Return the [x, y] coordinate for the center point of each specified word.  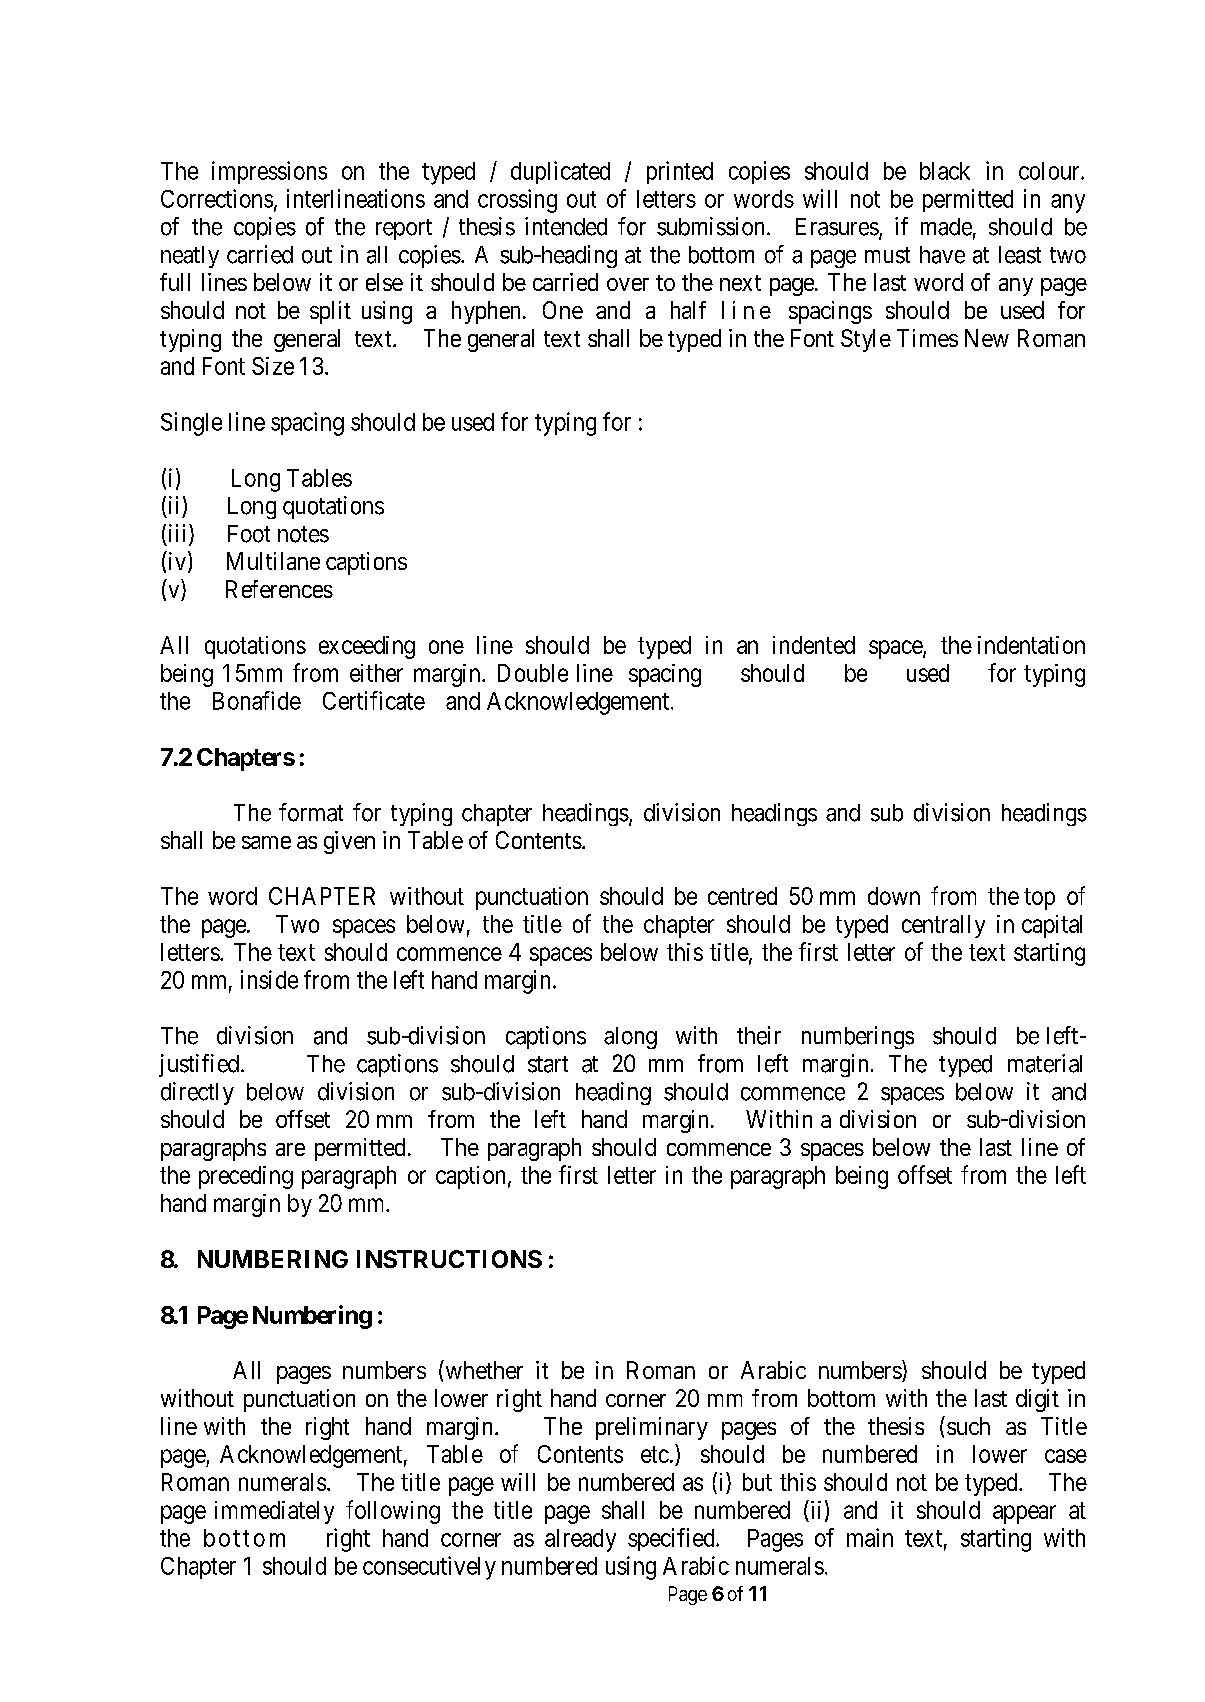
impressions [269, 172]
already [580, 1540]
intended [566, 226]
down [894, 896]
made [946, 227]
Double [533, 673]
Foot [249, 534]
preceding [246, 1177]
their [759, 1035]
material [1045, 1063]
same [266, 842]
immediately [274, 1512]
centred [742, 896]
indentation [1031, 645]
